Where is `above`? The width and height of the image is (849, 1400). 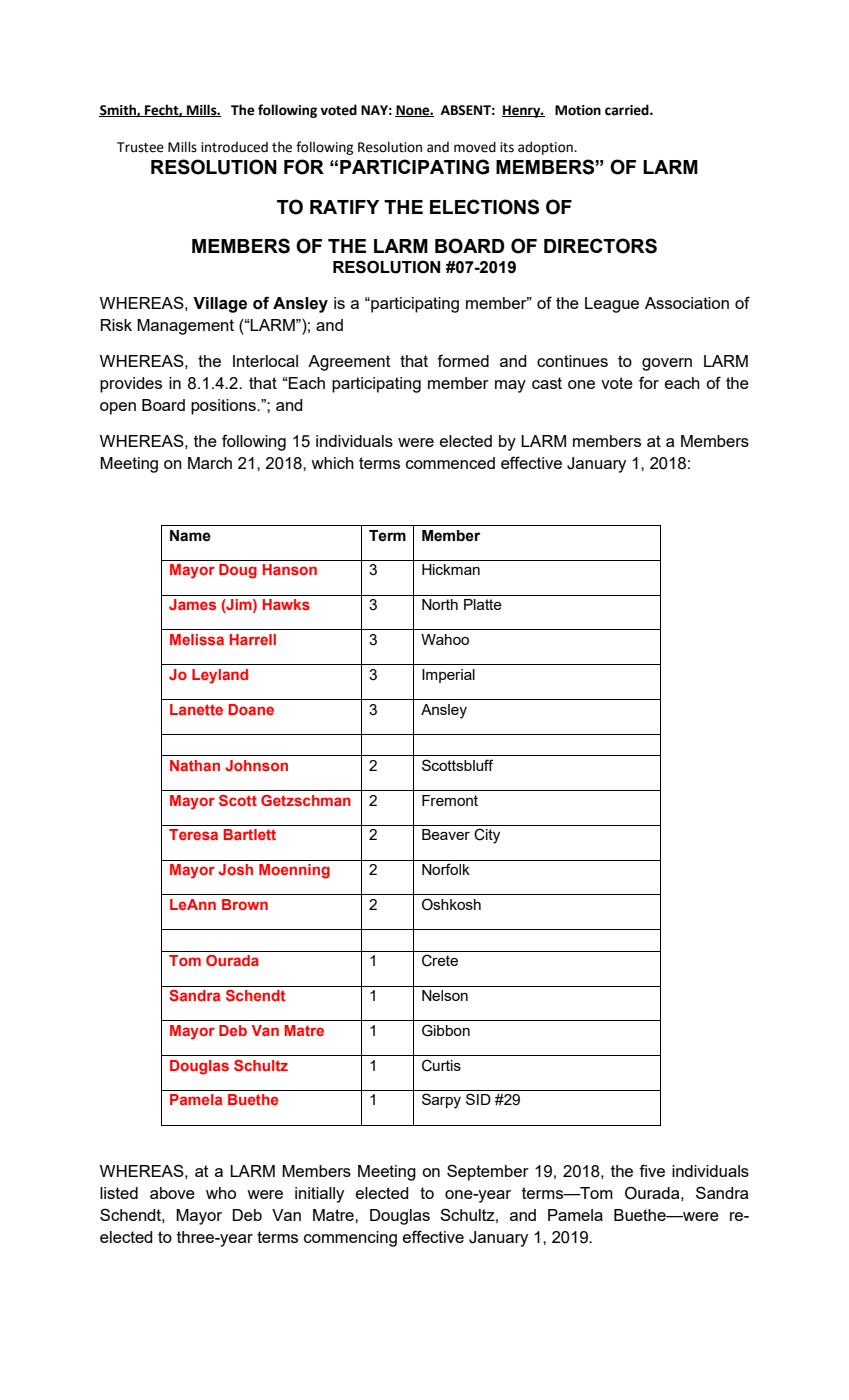
above is located at coordinates (172, 1193).
